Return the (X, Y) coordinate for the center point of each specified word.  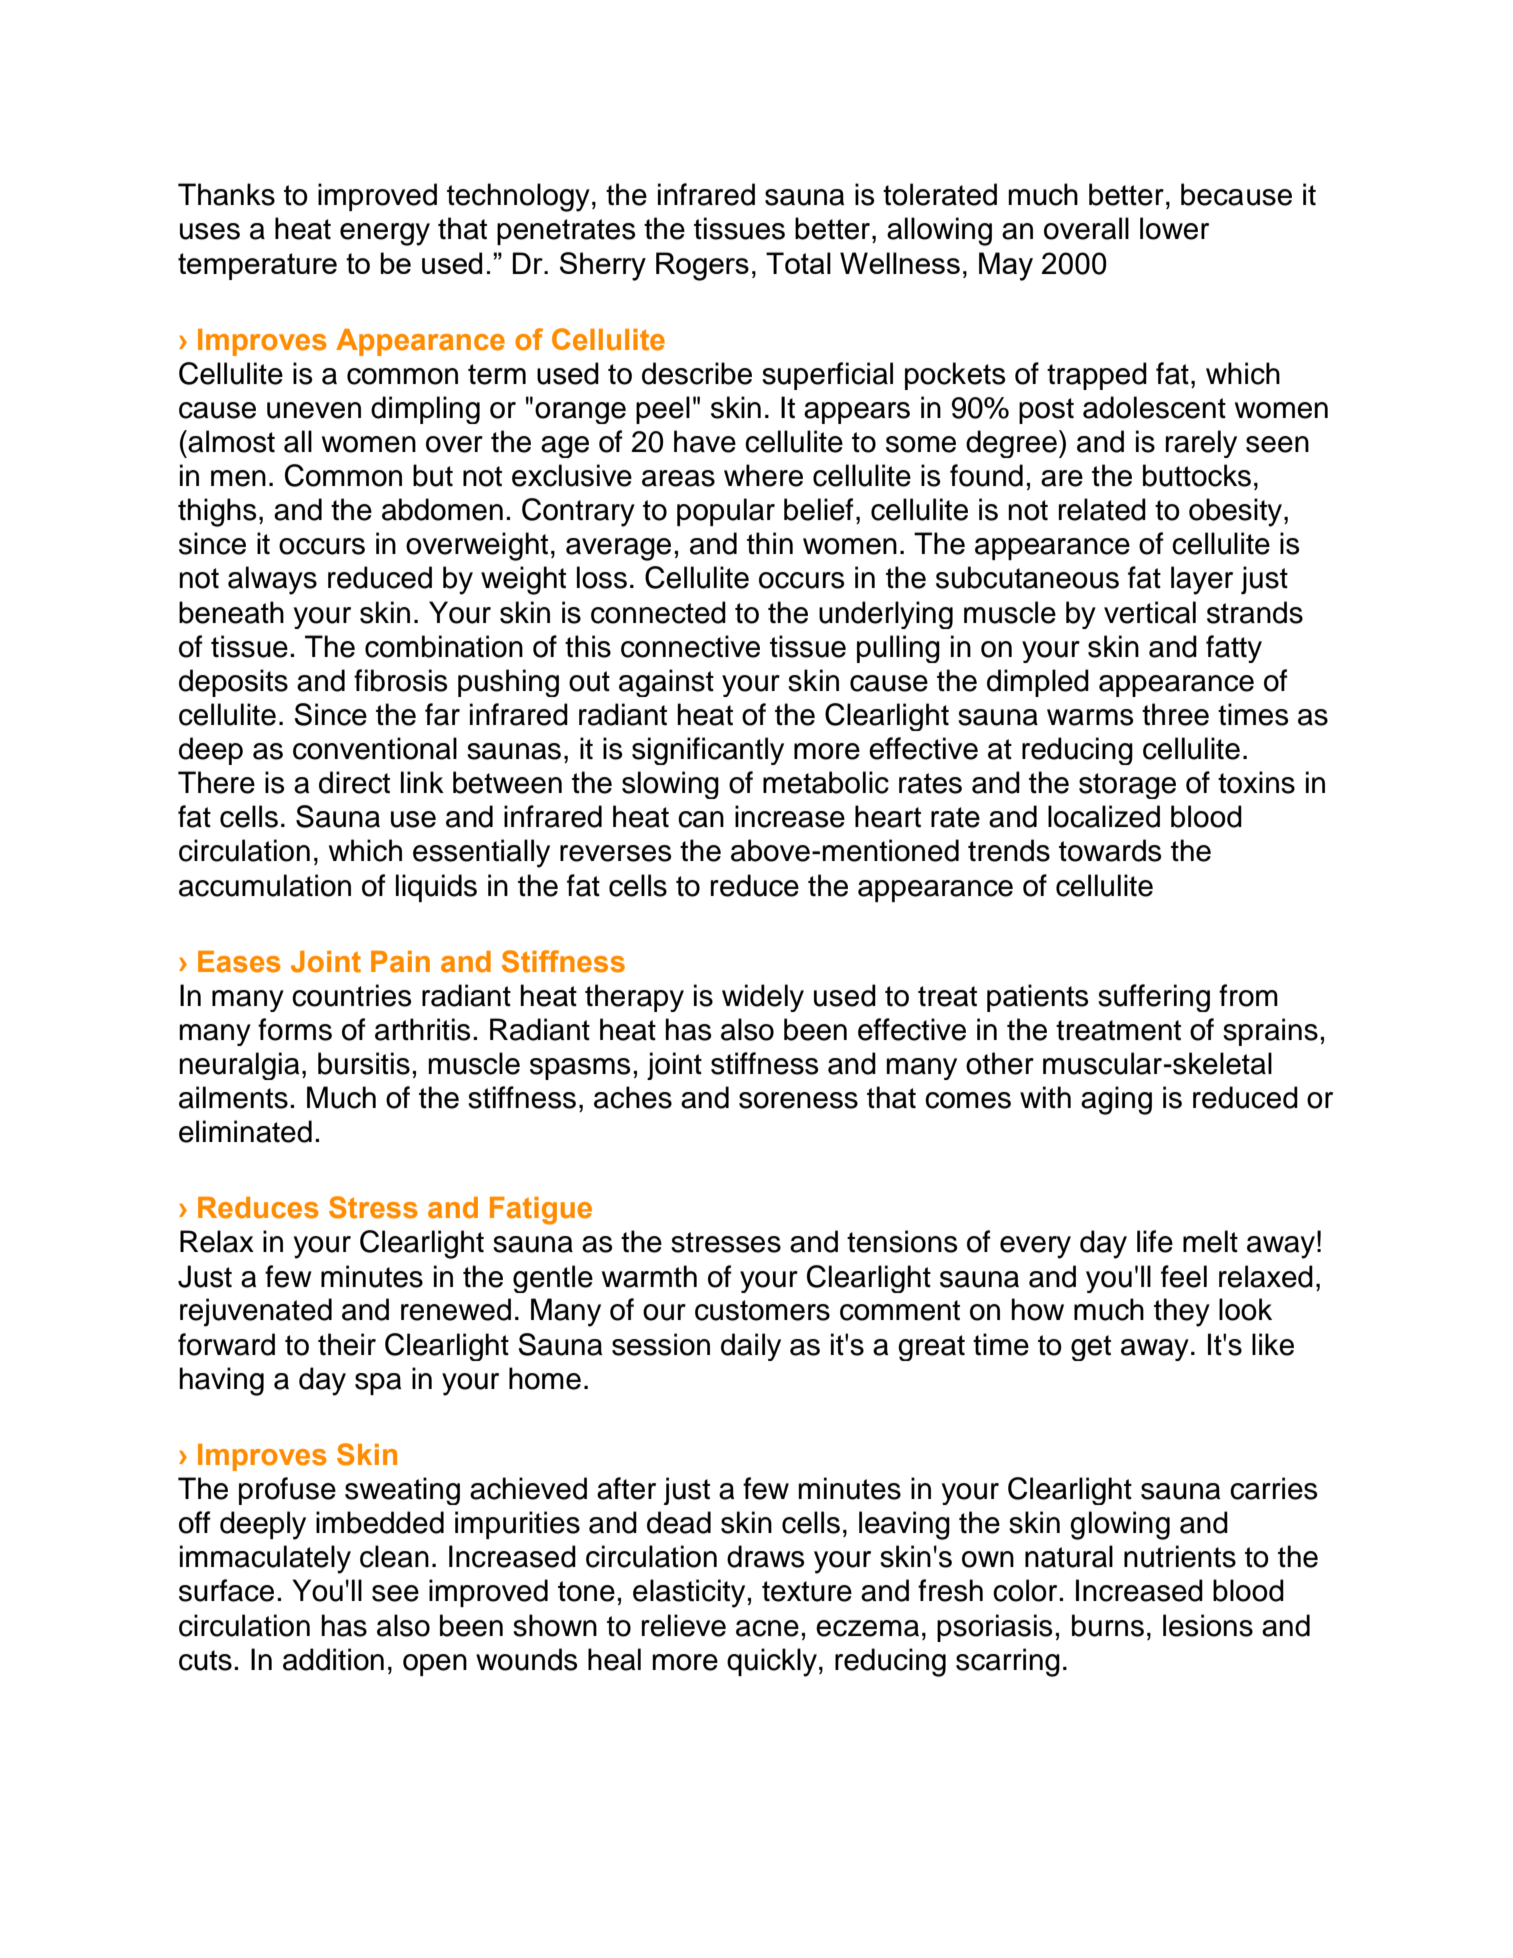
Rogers (702, 266)
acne (767, 1628)
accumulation (265, 885)
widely (763, 998)
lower (1174, 228)
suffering (1154, 998)
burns (1108, 1625)
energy (385, 234)
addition (333, 1659)
